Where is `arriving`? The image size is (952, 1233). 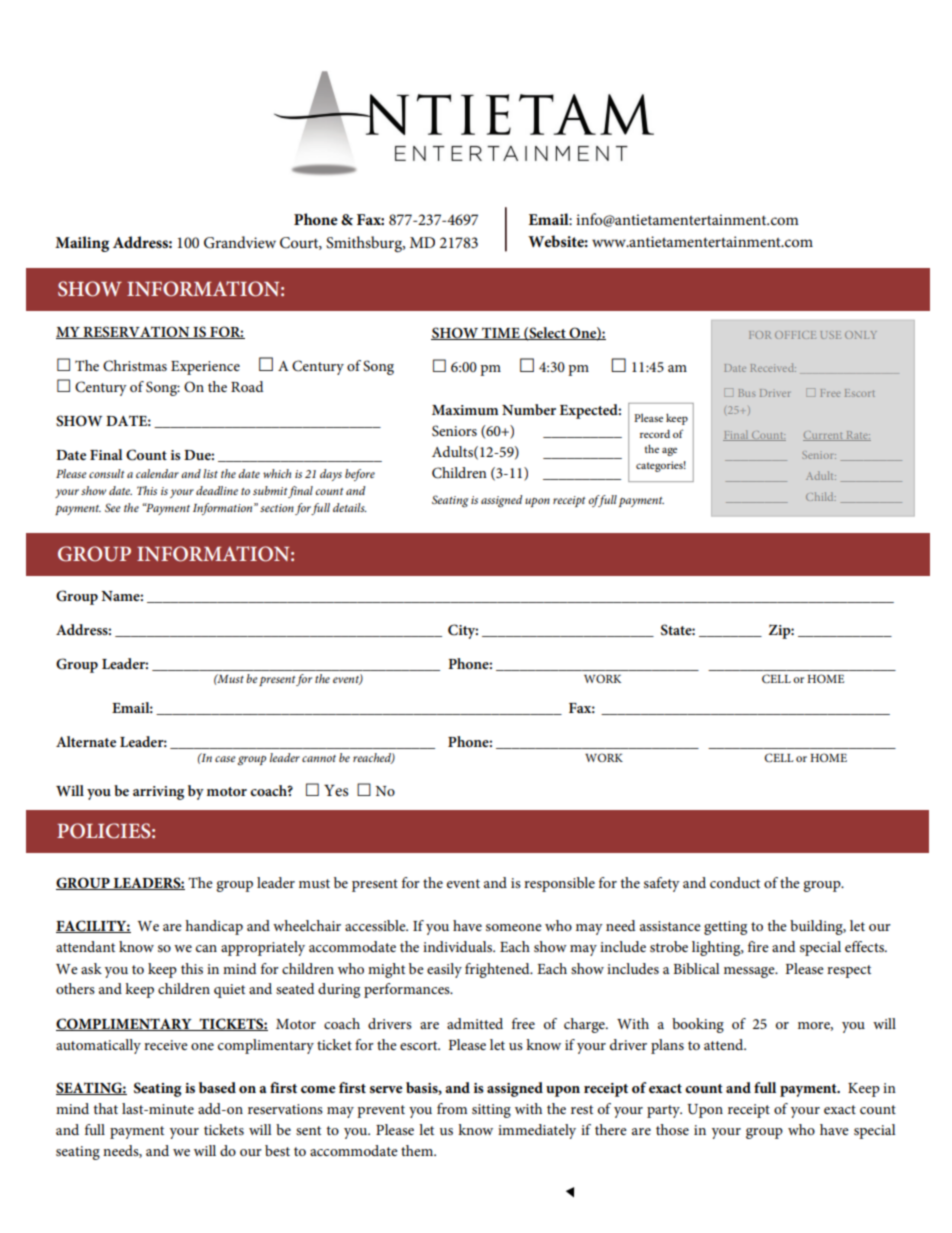 arriving is located at coordinates (158, 793).
